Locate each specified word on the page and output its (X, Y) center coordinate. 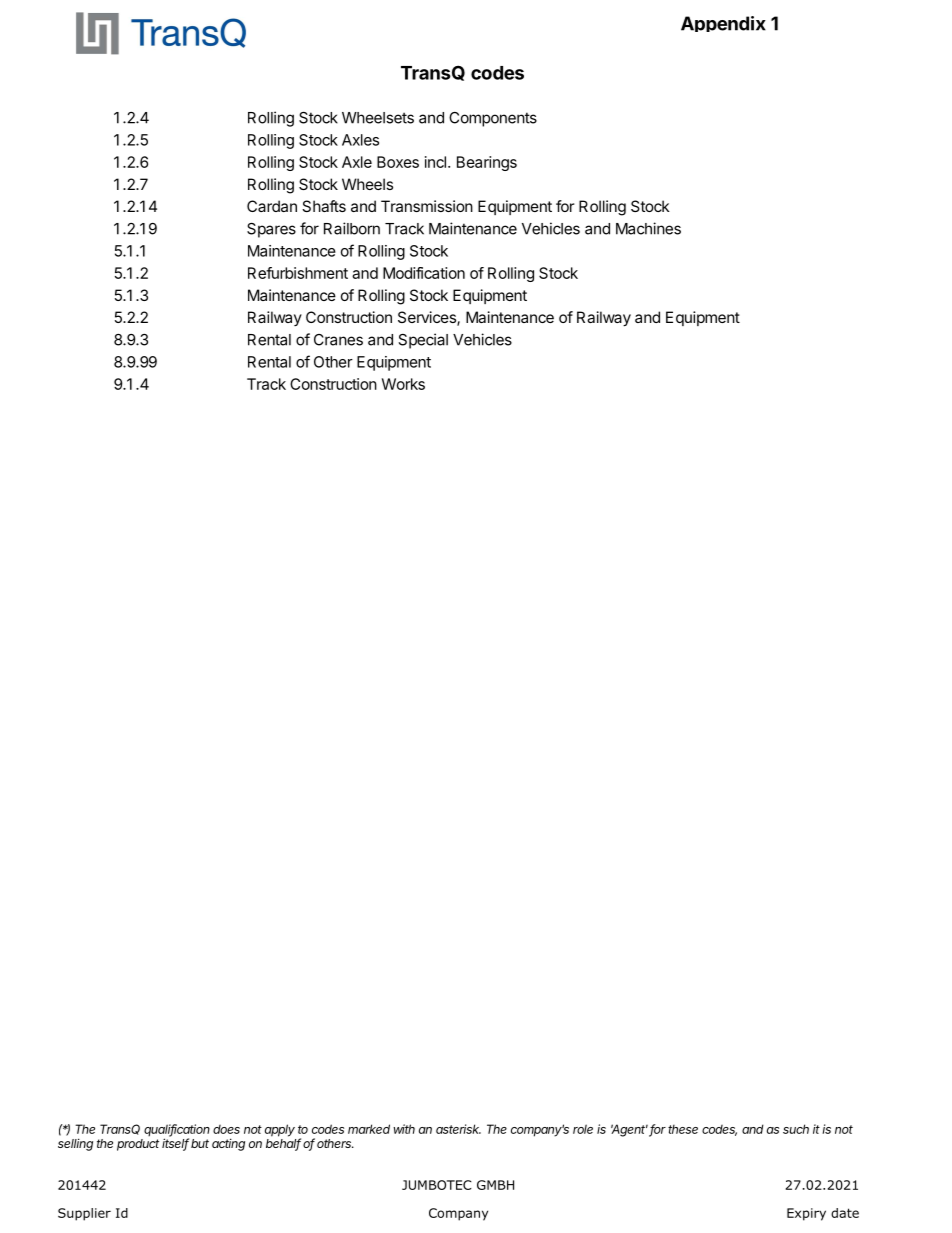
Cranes (338, 340)
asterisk (458, 1129)
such (796, 1129)
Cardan (272, 206)
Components (493, 119)
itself (175, 1143)
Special (423, 341)
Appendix (723, 24)
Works (403, 384)
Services (428, 318)
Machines (648, 228)
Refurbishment (298, 273)
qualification (177, 1131)
